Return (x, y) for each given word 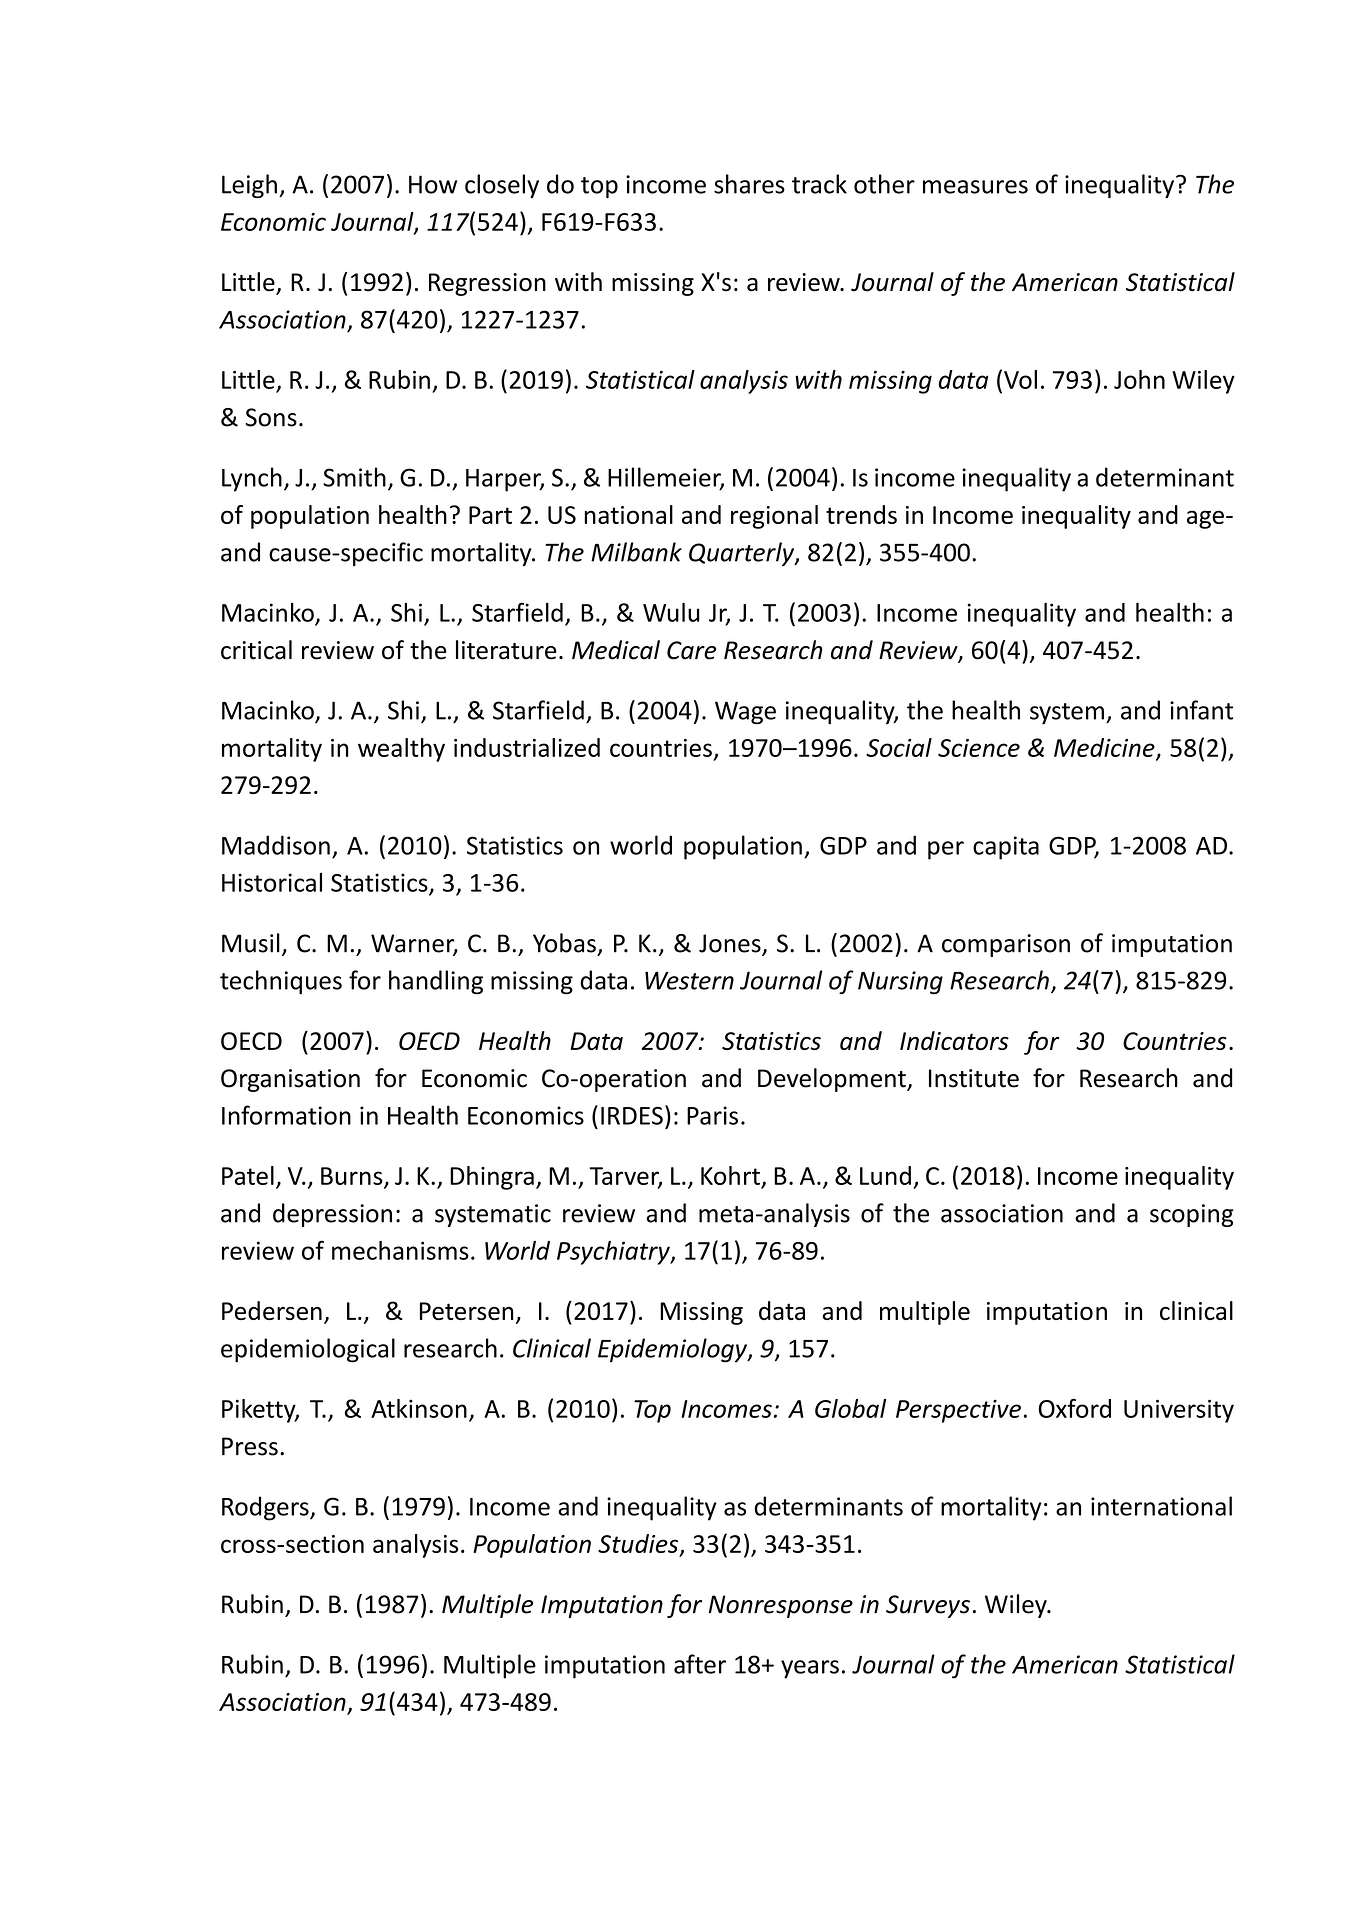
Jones (731, 944)
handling (436, 982)
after (700, 1664)
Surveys (928, 1606)
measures (975, 187)
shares (749, 184)
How (433, 184)
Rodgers (266, 1508)
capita (1006, 848)
